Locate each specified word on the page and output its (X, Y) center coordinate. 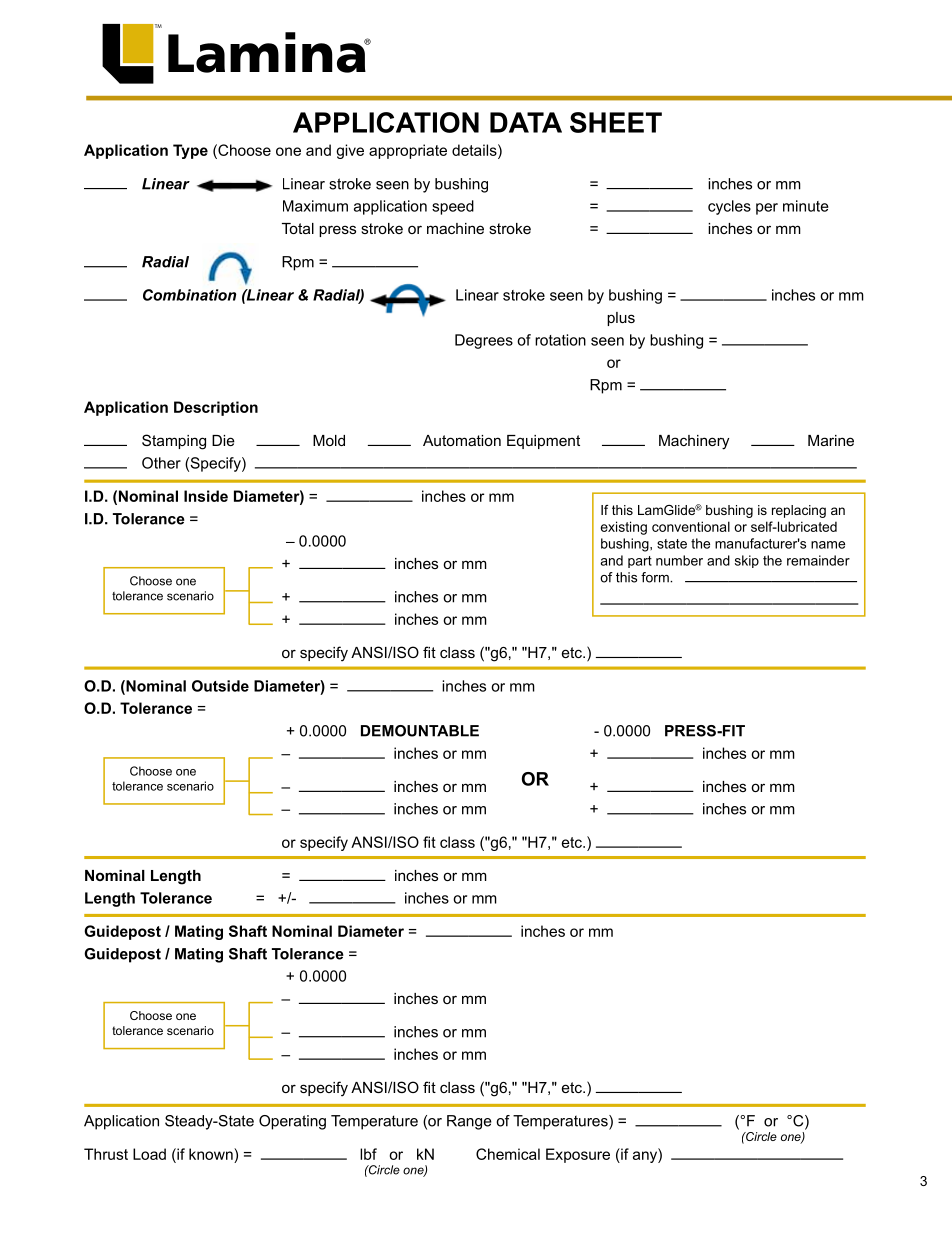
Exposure (578, 1155)
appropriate (408, 151)
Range (469, 1122)
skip (747, 561)
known (212, 1154)
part (640, 562)
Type (190, 151)
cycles (729, 207)
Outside (220, 686)
